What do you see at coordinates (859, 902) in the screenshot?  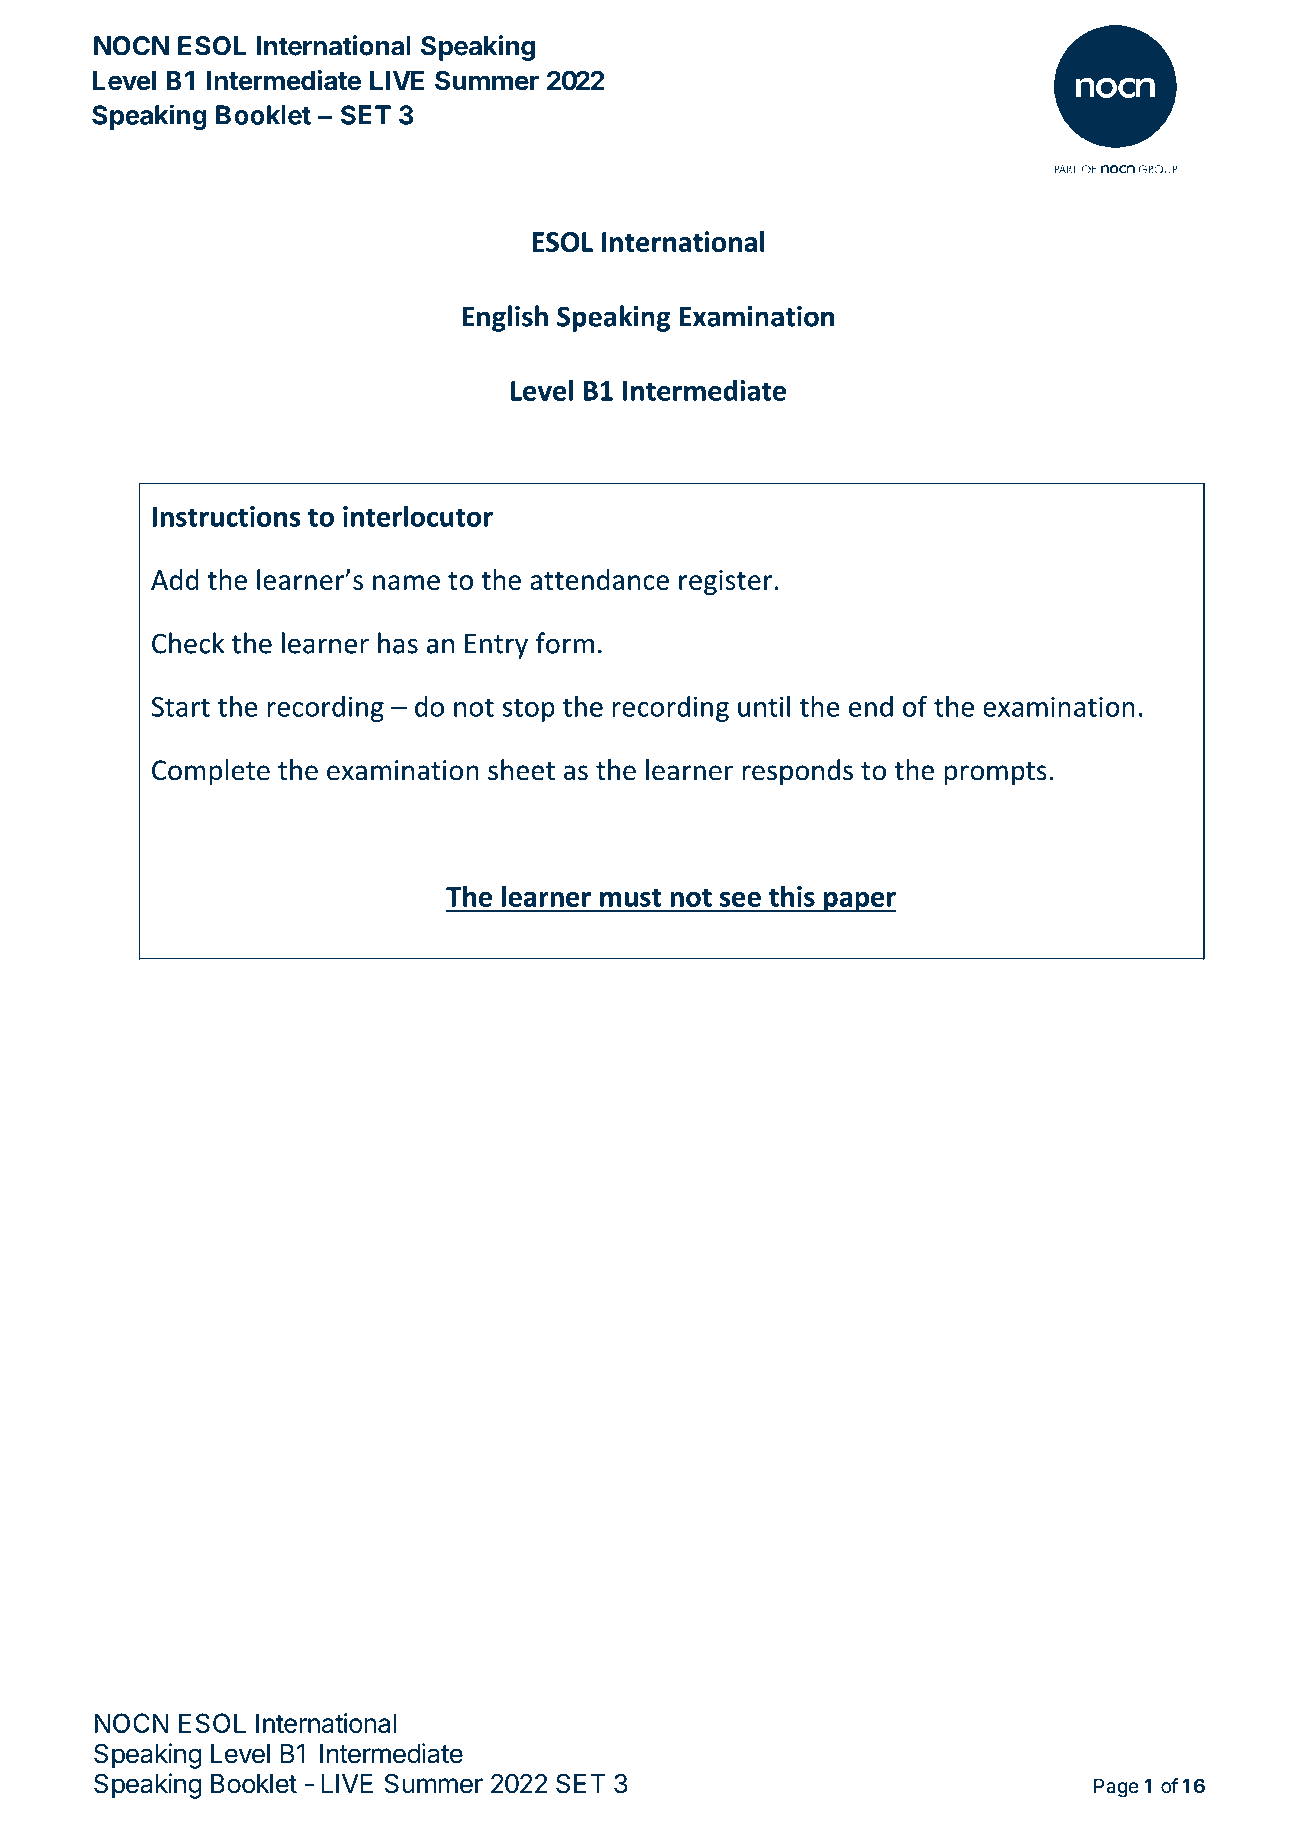 I see `paper` at bounding box center [859, 902].
